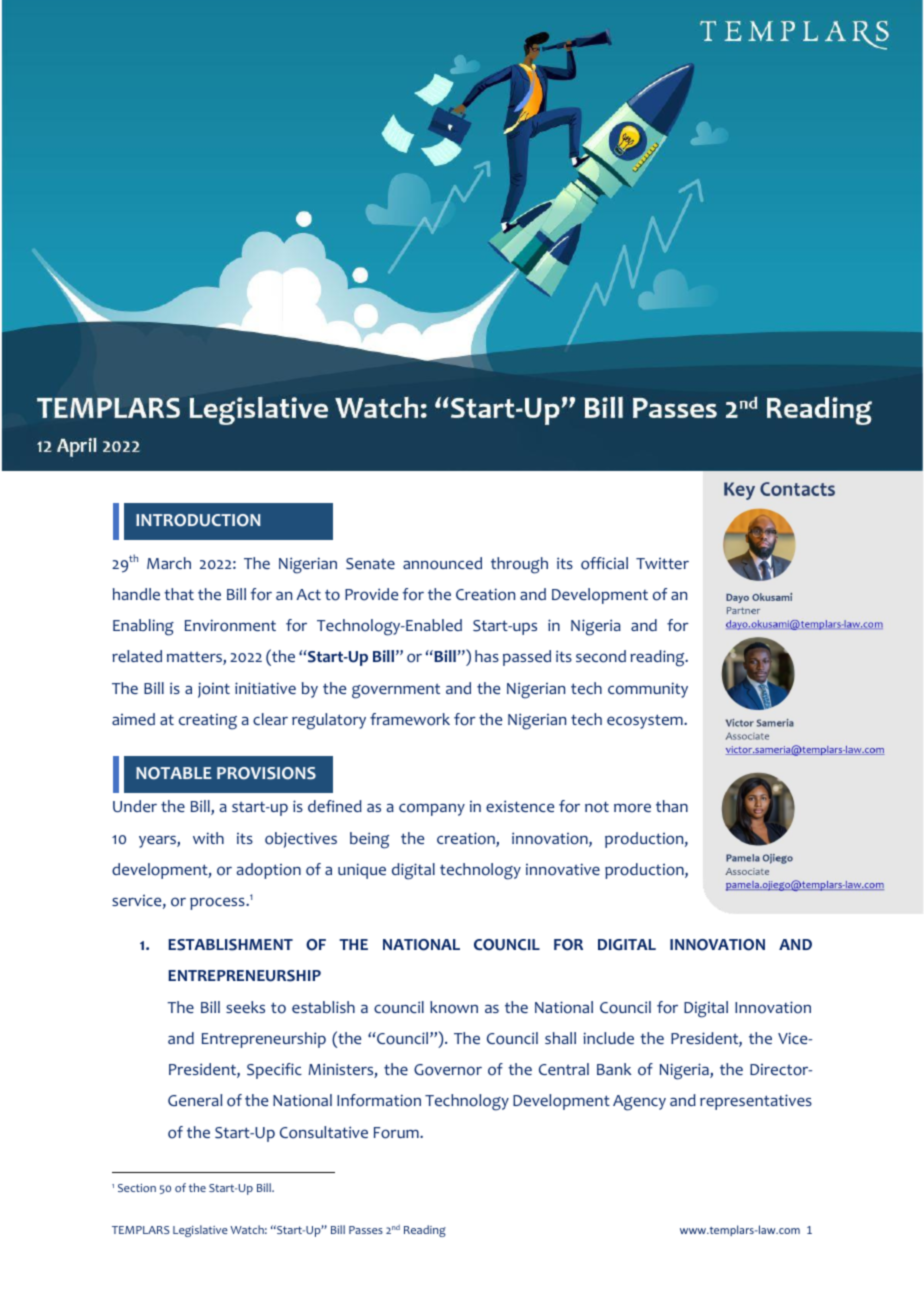 The height and width of the document is (1308, 924). What do you see at coordinates (442, 563) in the document?
I see `announced` at bounding box center [442, 563].
